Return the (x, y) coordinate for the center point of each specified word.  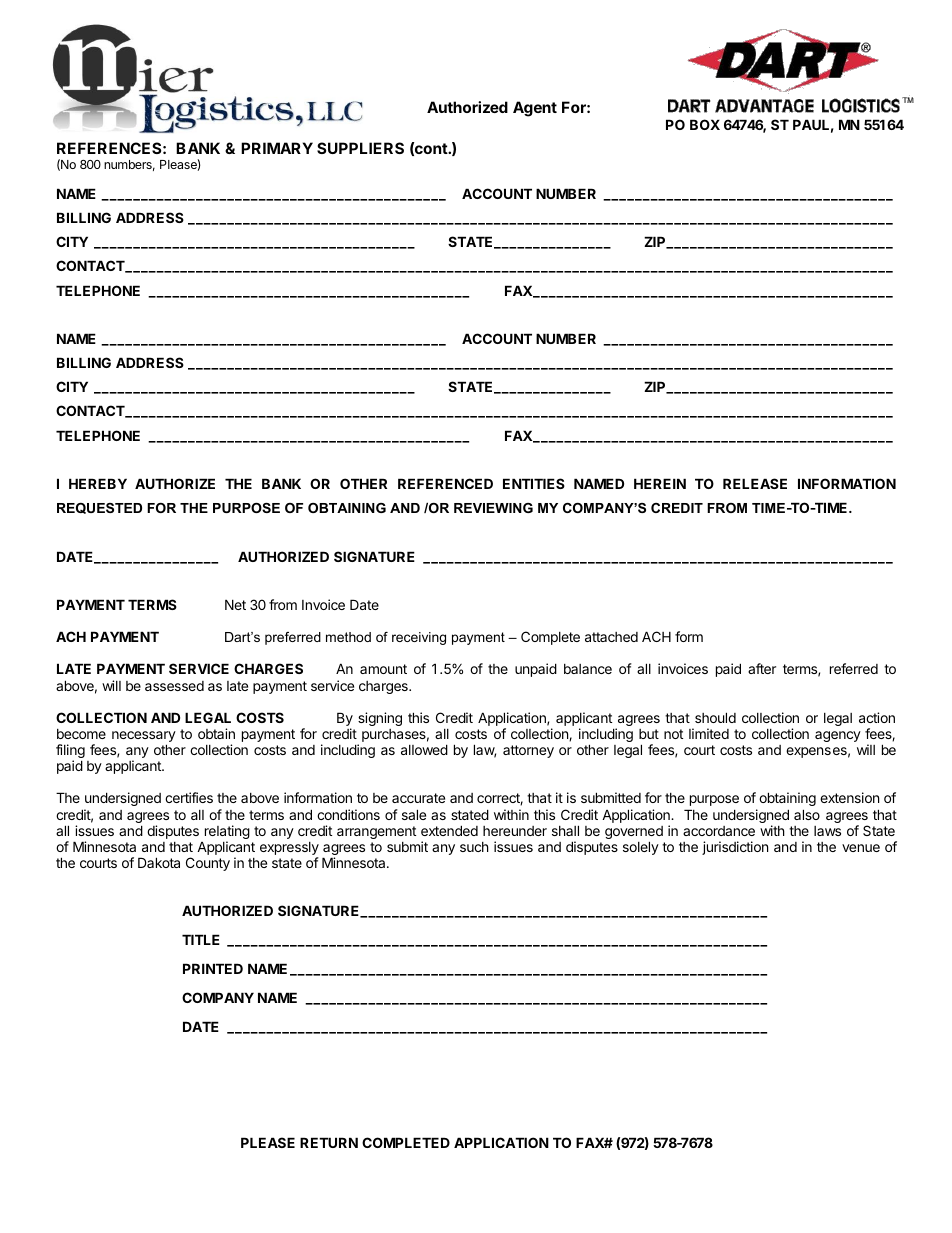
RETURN (329, 1142)
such (474, 847)
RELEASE (755, 483)
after (762, 668)
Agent (535, 109)
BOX (705, 124)
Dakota (159, 862)
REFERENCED (445, 483)
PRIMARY (277, 148)
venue (861, 848)
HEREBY (98, 483)
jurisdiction (735, 848)
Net (235, 604)
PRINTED (213, 968)
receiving (419, 638)
